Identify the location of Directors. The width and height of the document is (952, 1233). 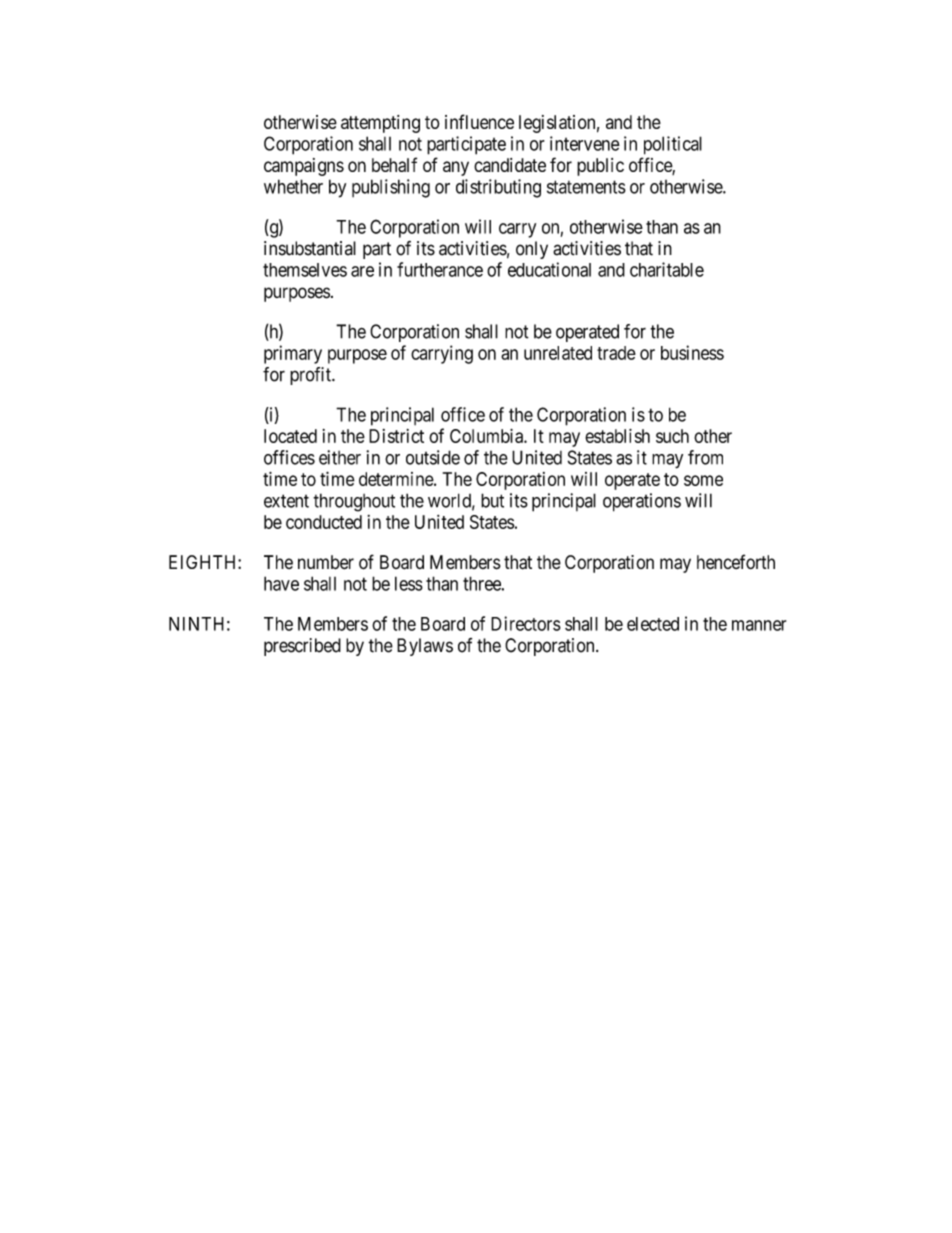
(526, 623).
